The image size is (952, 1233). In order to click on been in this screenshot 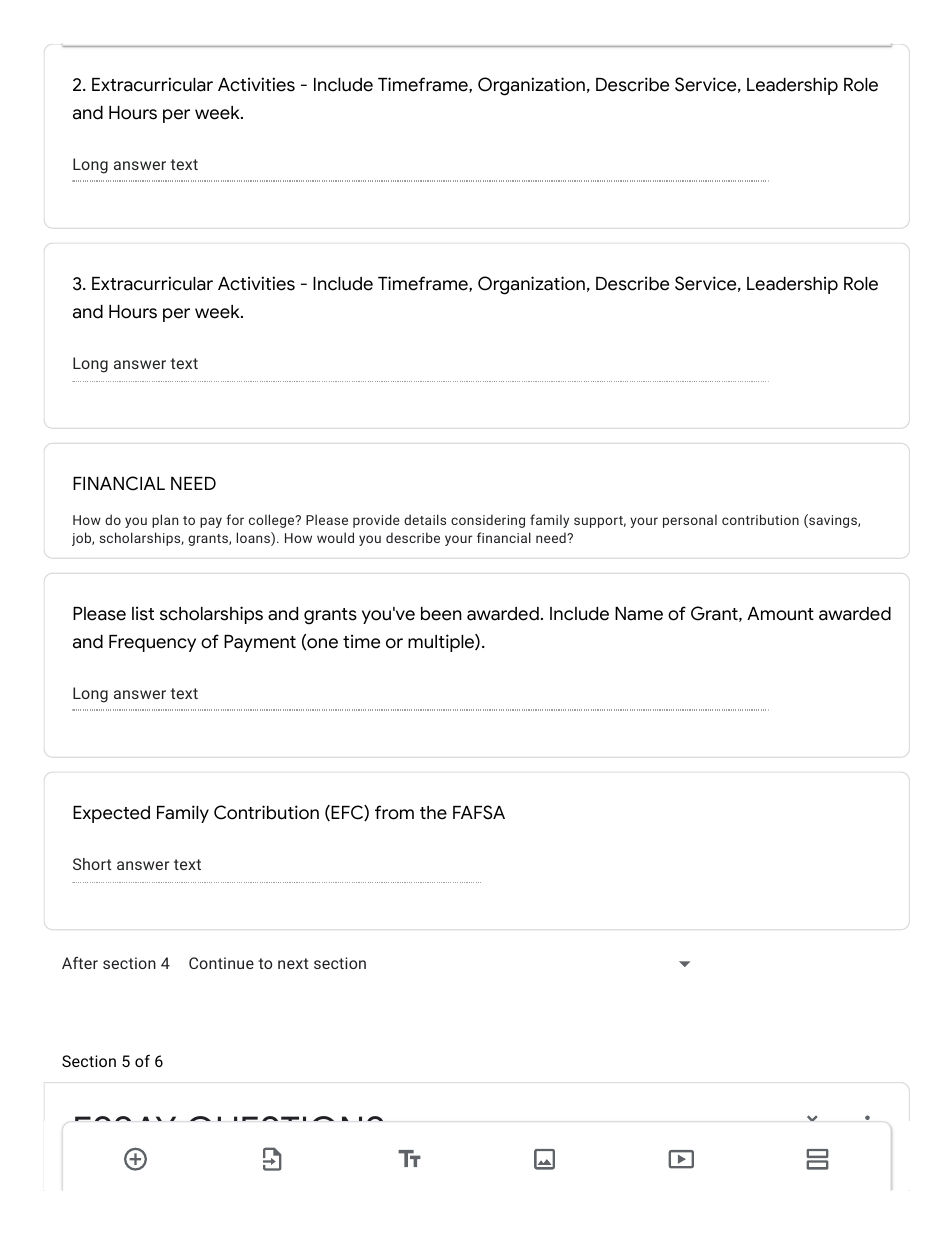, I will do `click(441, 614)`.
